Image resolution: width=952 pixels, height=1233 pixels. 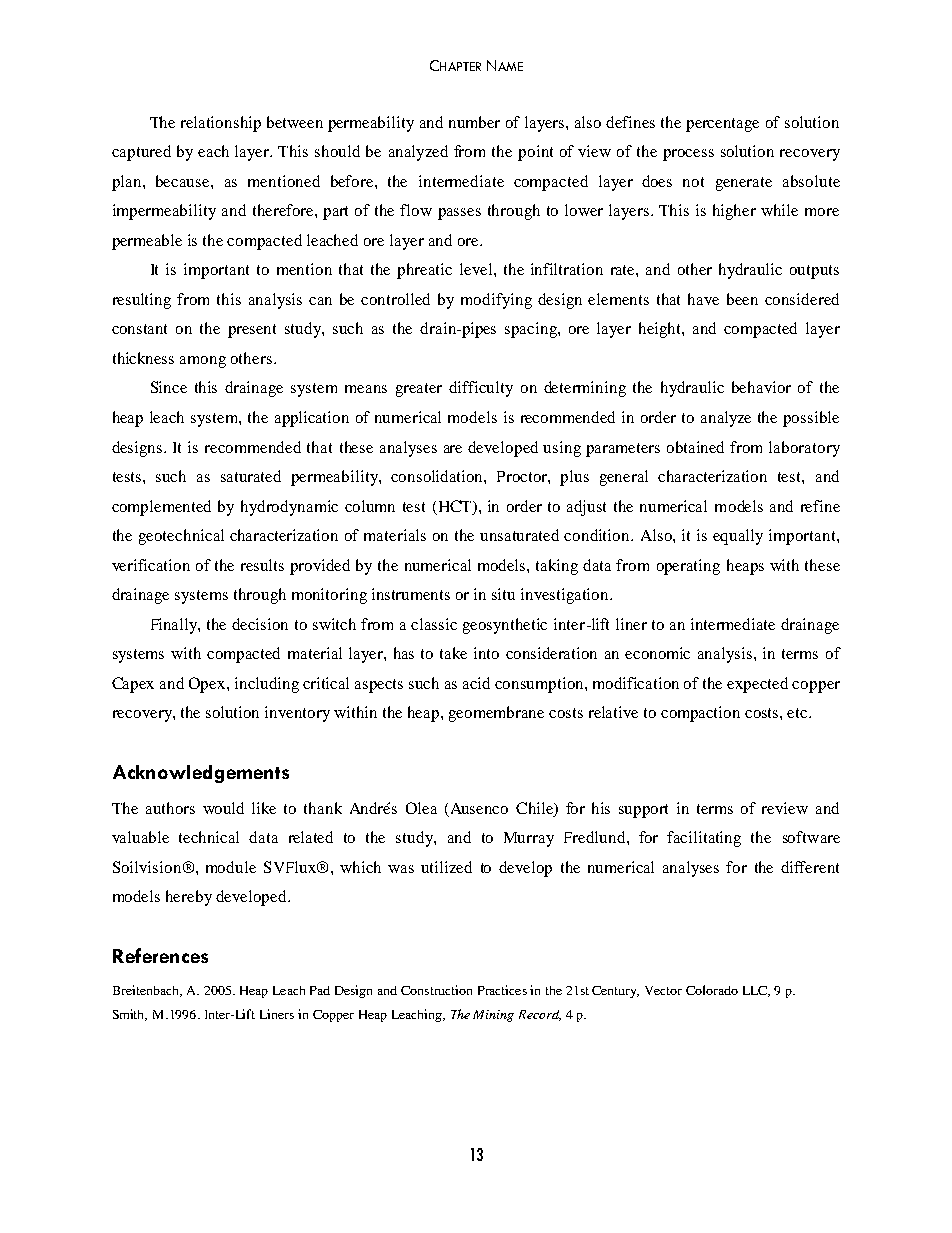 What do you see at coordinates (503, 594) in the page?
I see `situ` at bounding box center [503, 594].
